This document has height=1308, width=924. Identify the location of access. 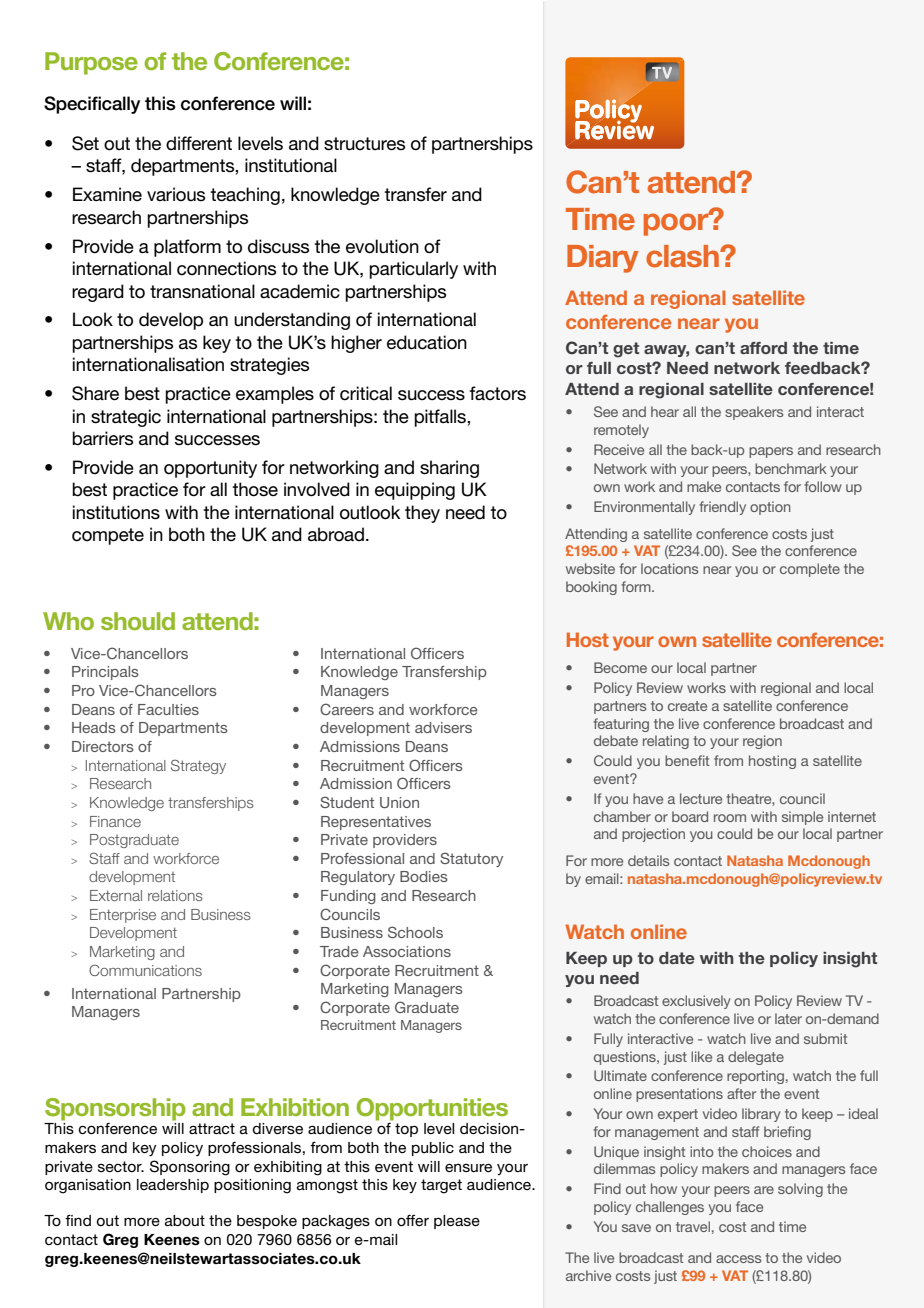
(738, 1259).
